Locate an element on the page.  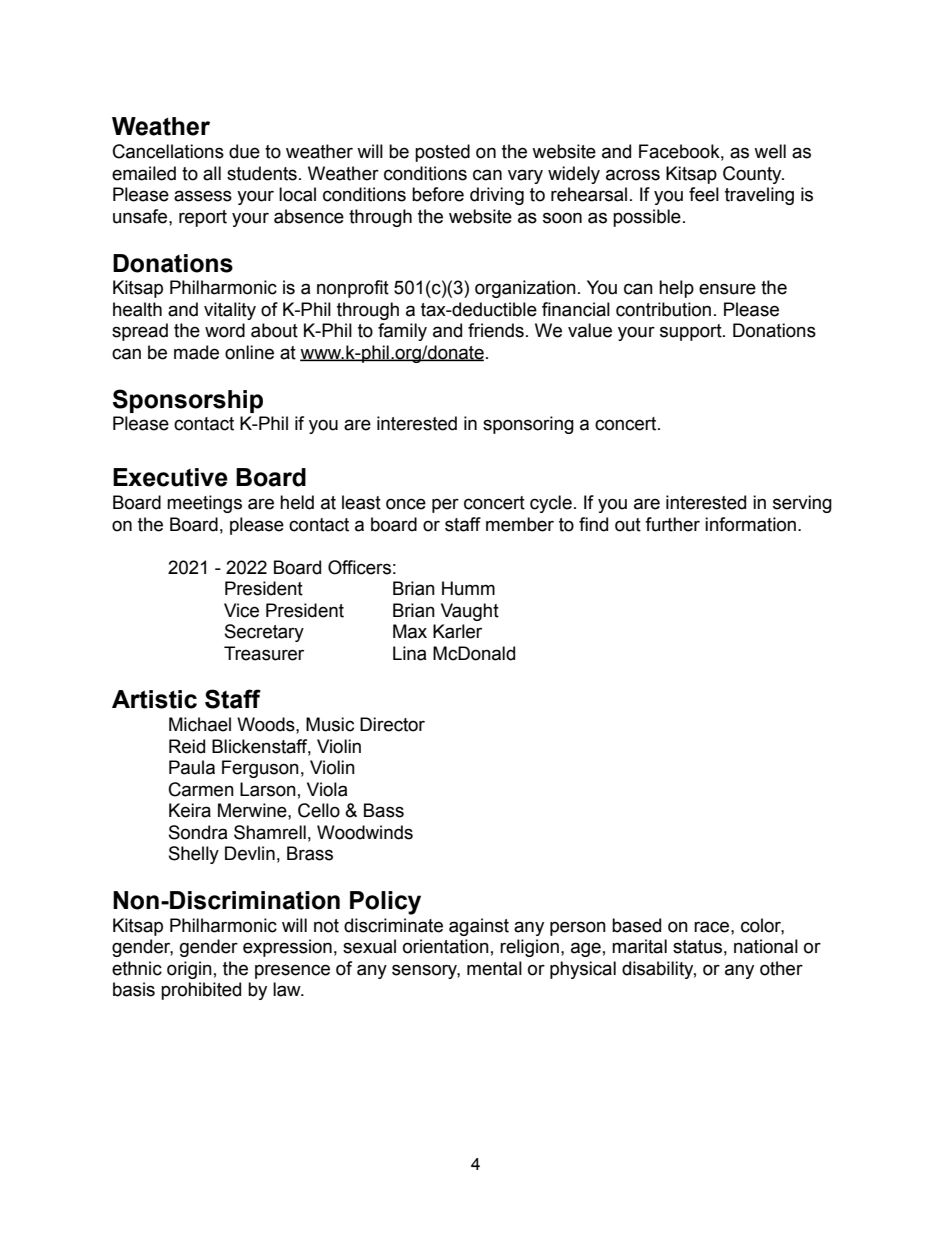
before is located at coordinates (438, 194).
